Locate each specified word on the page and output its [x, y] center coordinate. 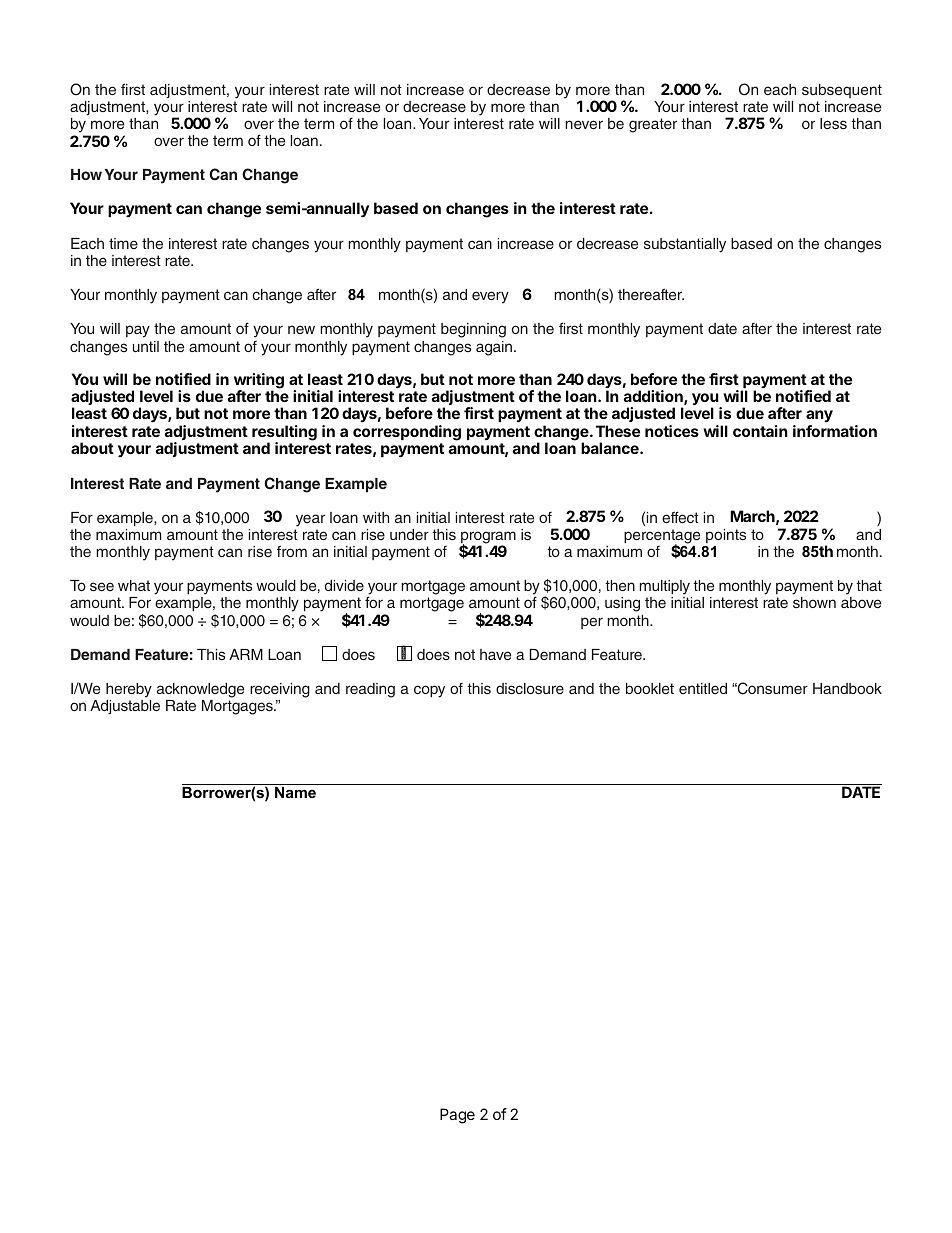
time [123, 243]
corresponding [407, 433]
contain [760, 431]
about [92, 448]
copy [429, 691]
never [584, 124]
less [833, 123]
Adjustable [125, 707]
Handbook [847, 688]
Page [457, 1116]
